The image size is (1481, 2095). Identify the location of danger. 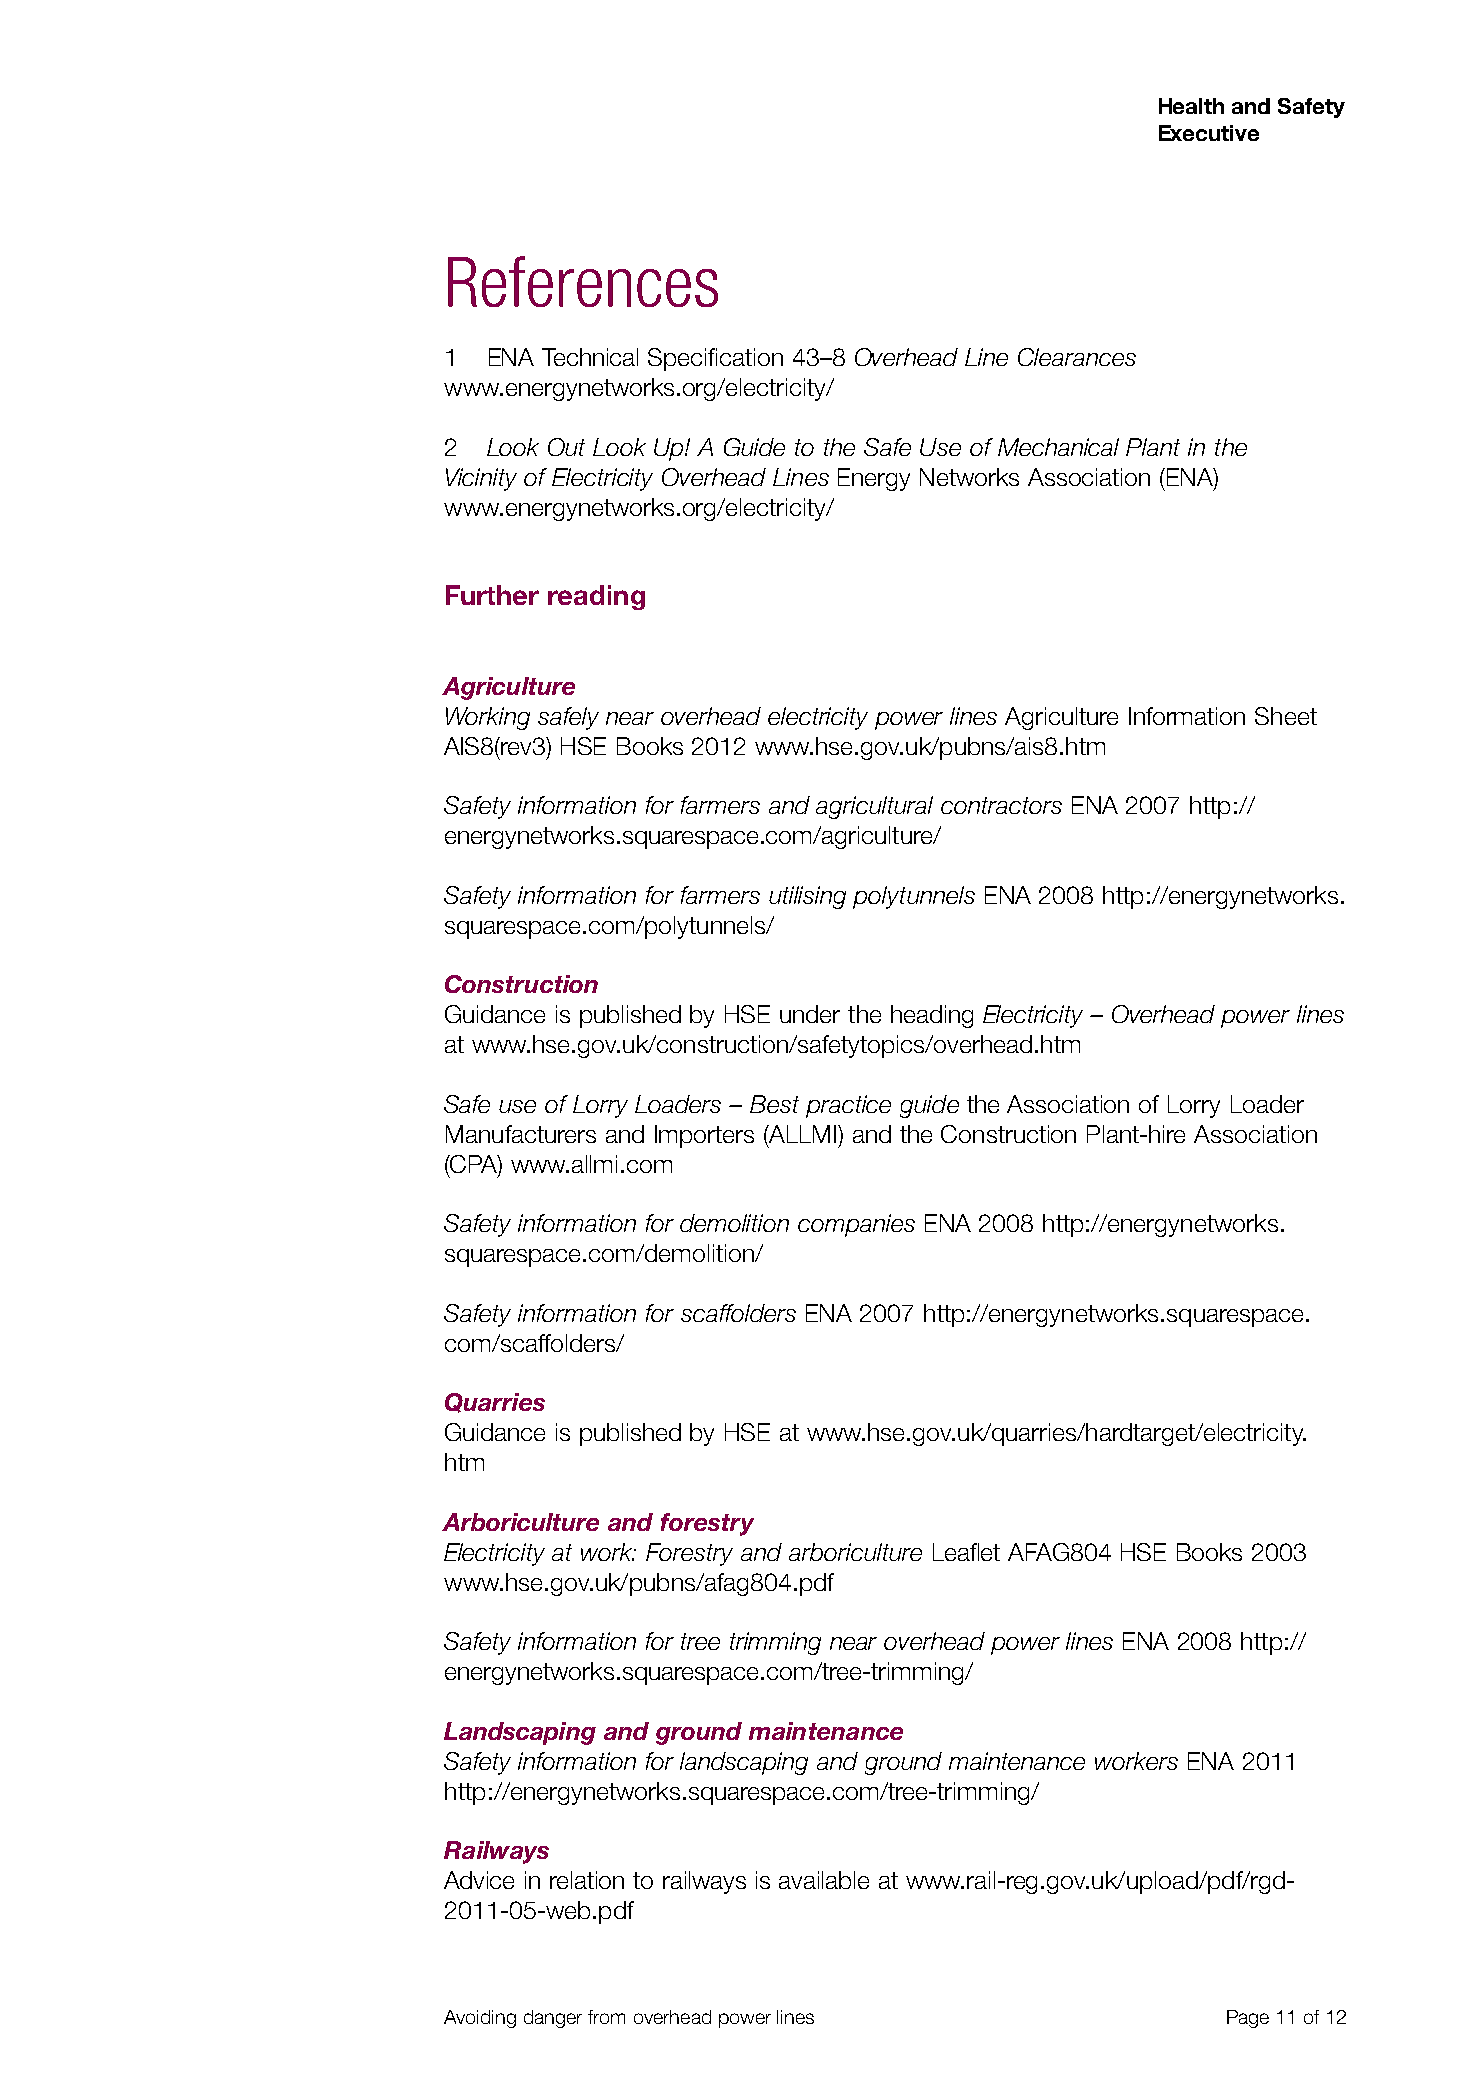
(553, 2019).
